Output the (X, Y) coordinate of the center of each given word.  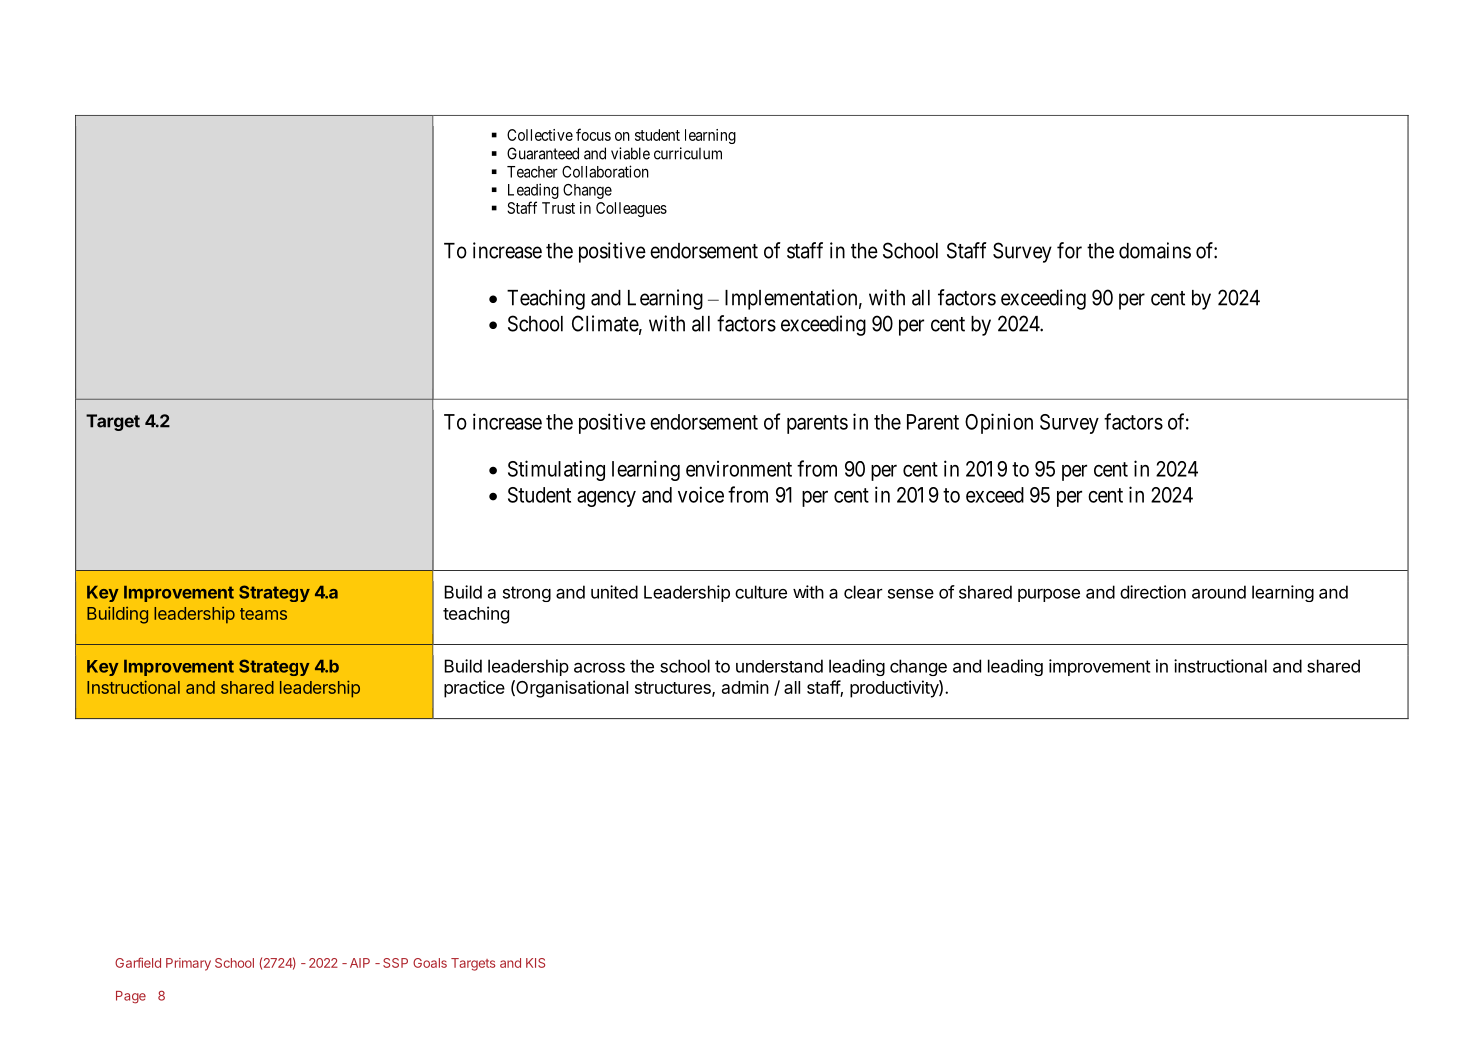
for (1069, 250)
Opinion (999, 423)
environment (739, 468)
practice (474, 689)
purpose (1049, 595)
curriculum (688, 153)
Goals (430, 963)
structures (674, 689)
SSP (395, 963)
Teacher (532, 172)
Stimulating (556, 470)
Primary (188, 964)
